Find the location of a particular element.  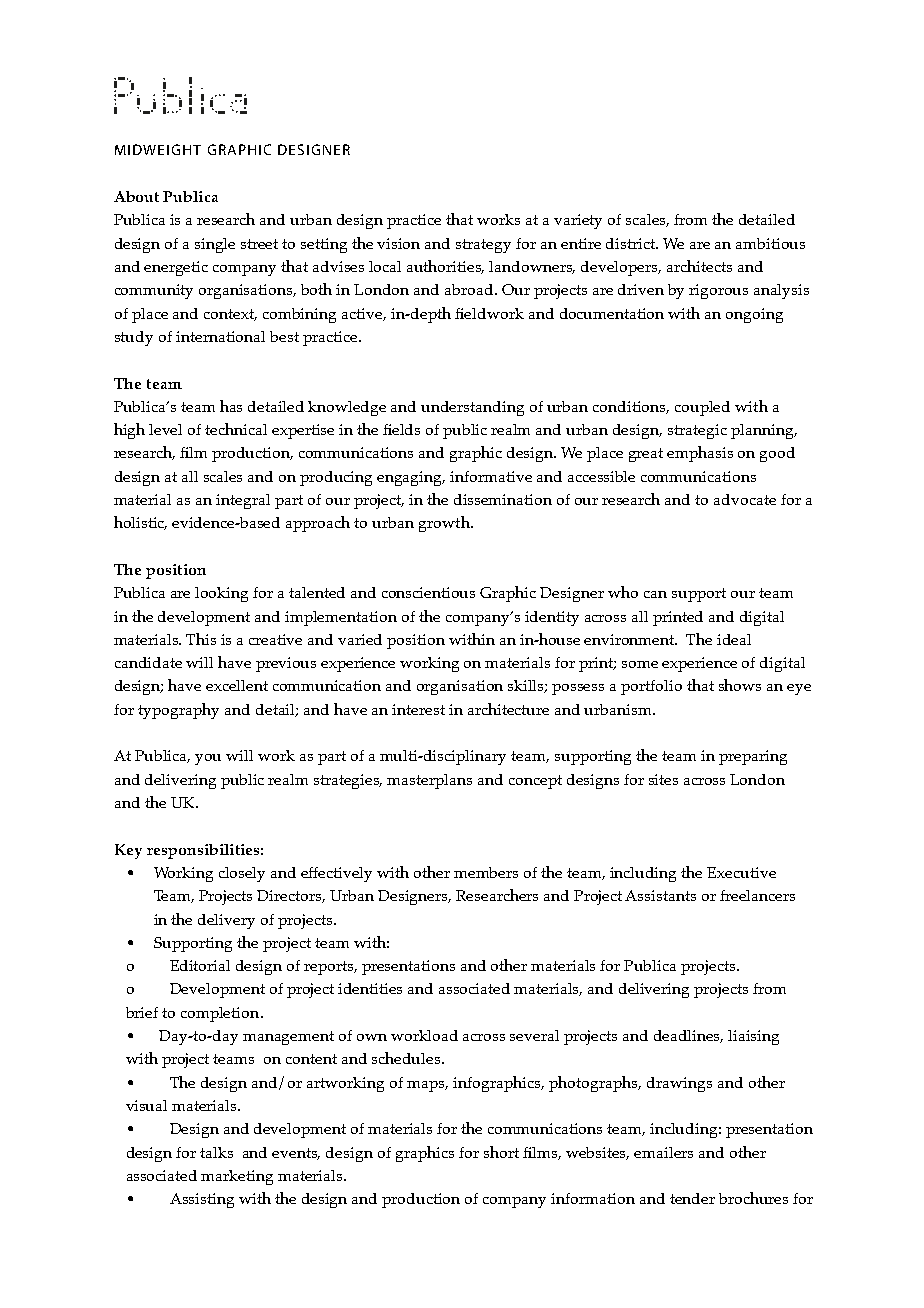

shows is located at coordinates (740, 685).
